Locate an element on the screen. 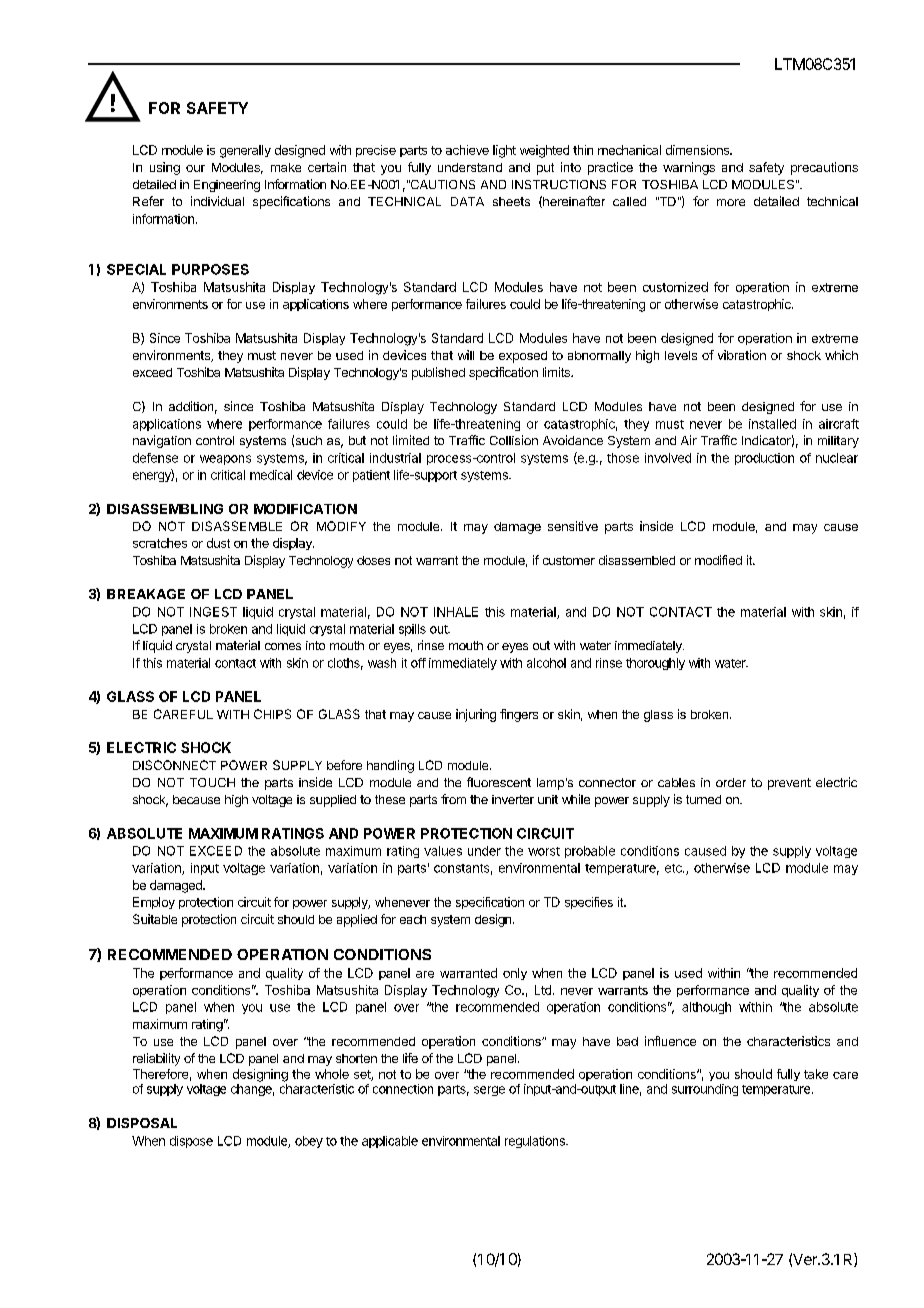 This screenshot has width=924, height=1308. INGEST is located at coordinates (213, 612).
